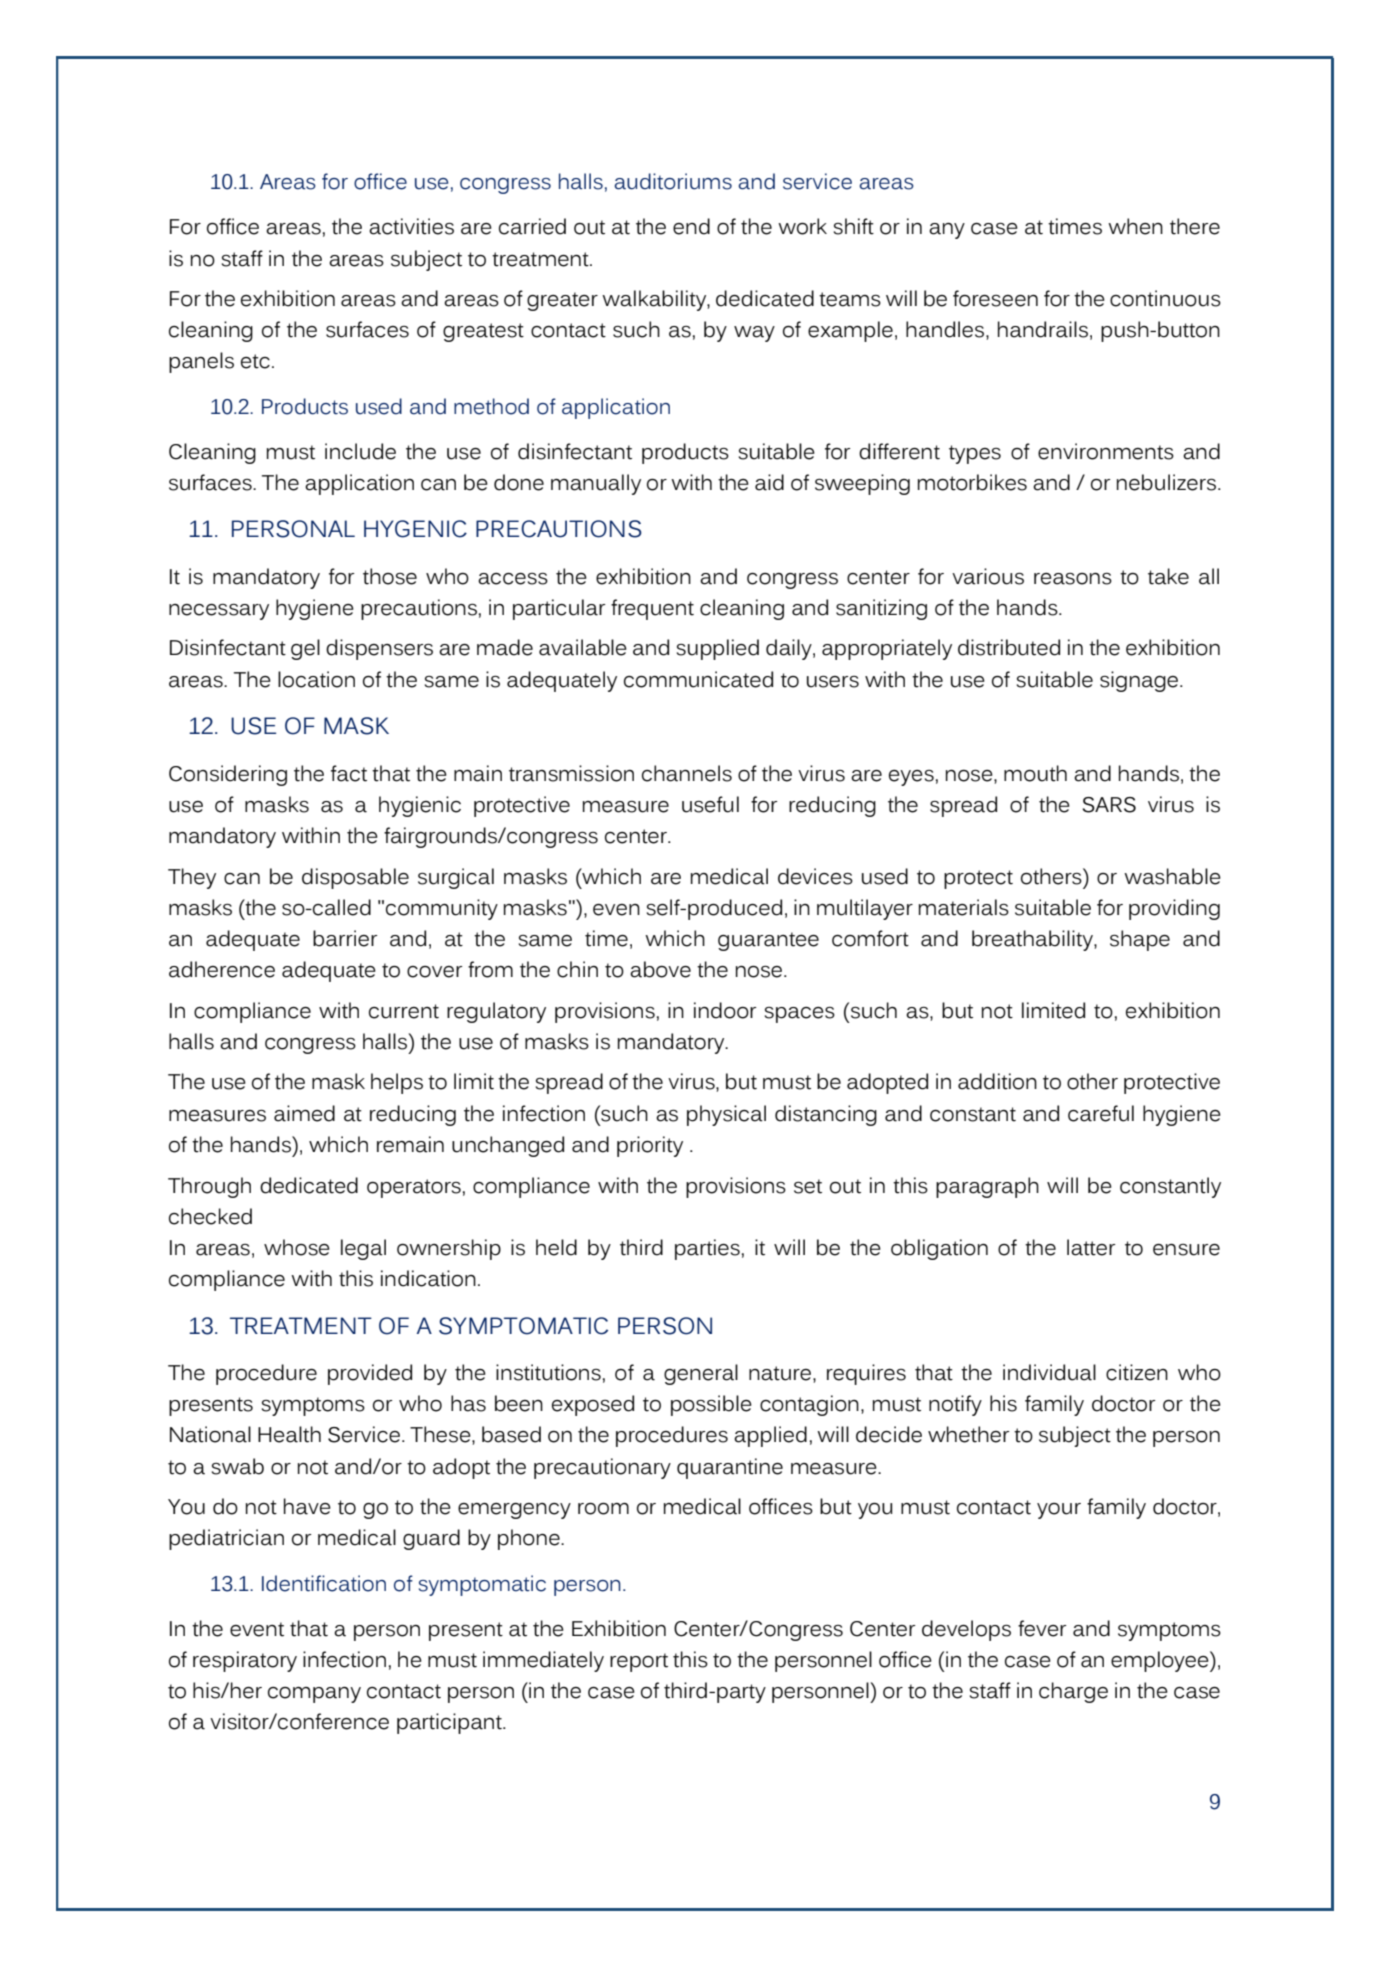 The image size is (1390, 1966). I want to click on when, so click(1135, 226).
